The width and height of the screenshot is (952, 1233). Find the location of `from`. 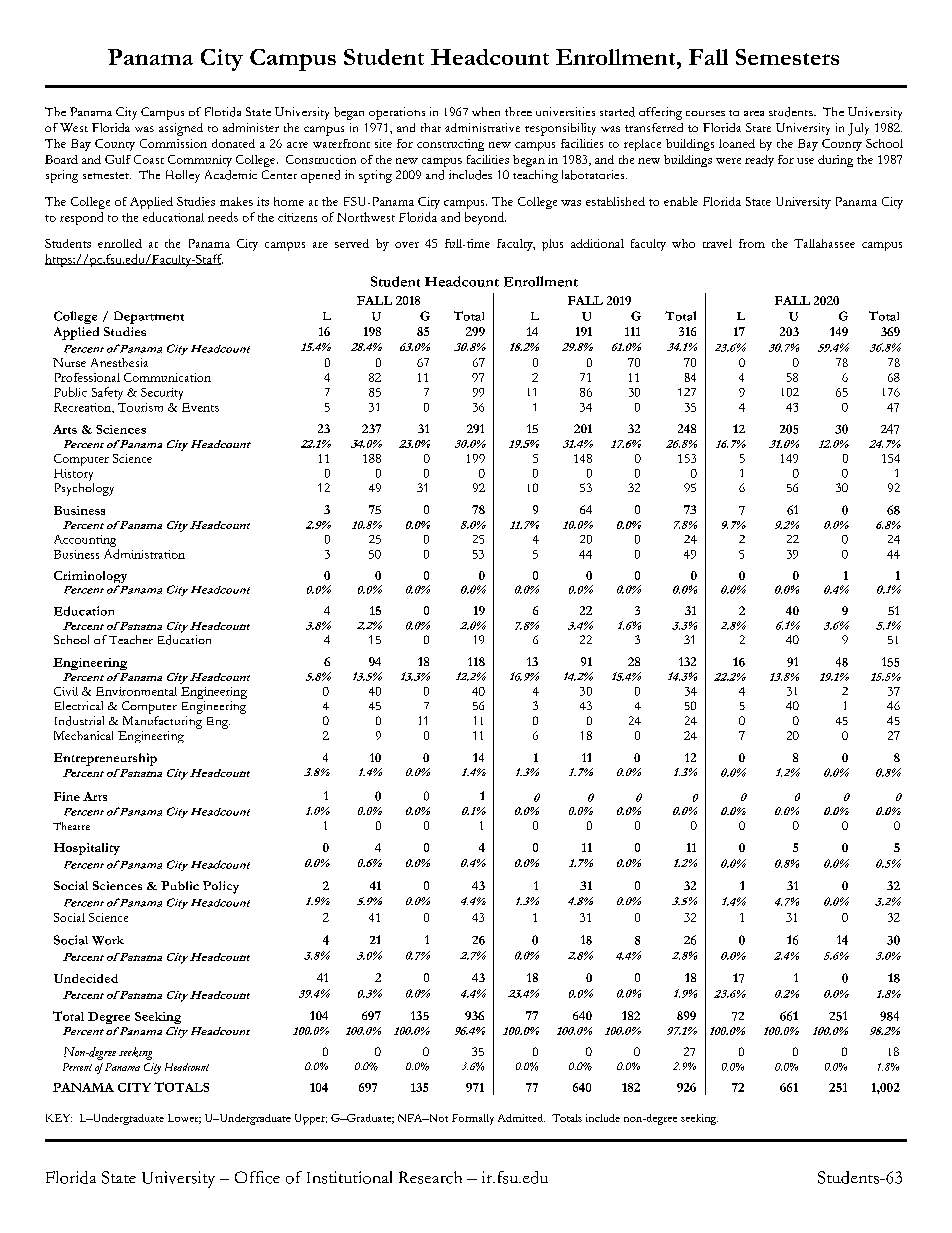

from is located at coordinates (752, 243).
